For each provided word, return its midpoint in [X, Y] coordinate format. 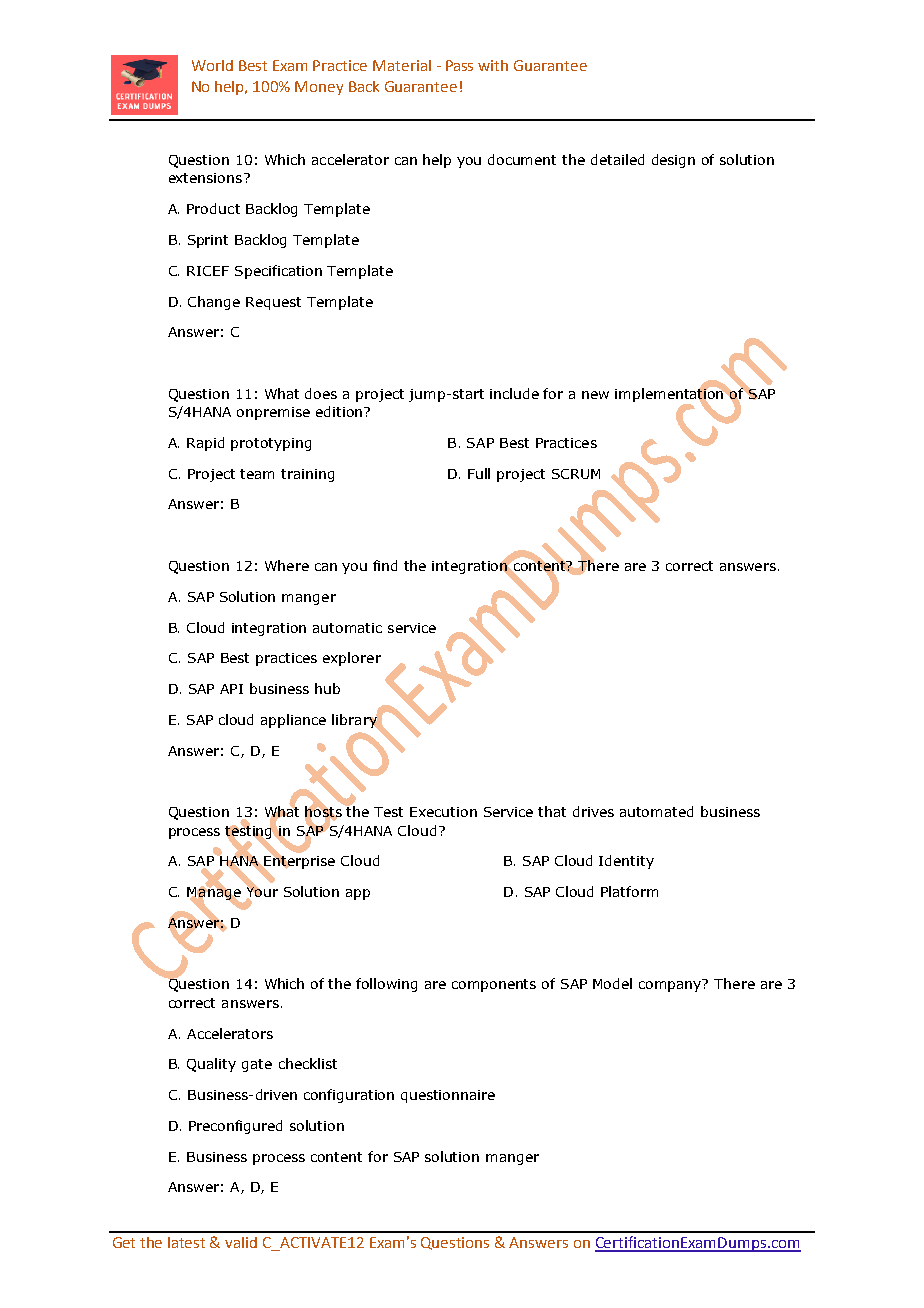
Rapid [205, 444]
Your [262, 892]
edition [339, 411]
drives [593, 811]
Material [402, 65]
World [212, 65]
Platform [629, 891]
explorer [352, 659]
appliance [293, 721]
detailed [617, 159]
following [386, 985]
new [595, 395]
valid [241, 1242]
